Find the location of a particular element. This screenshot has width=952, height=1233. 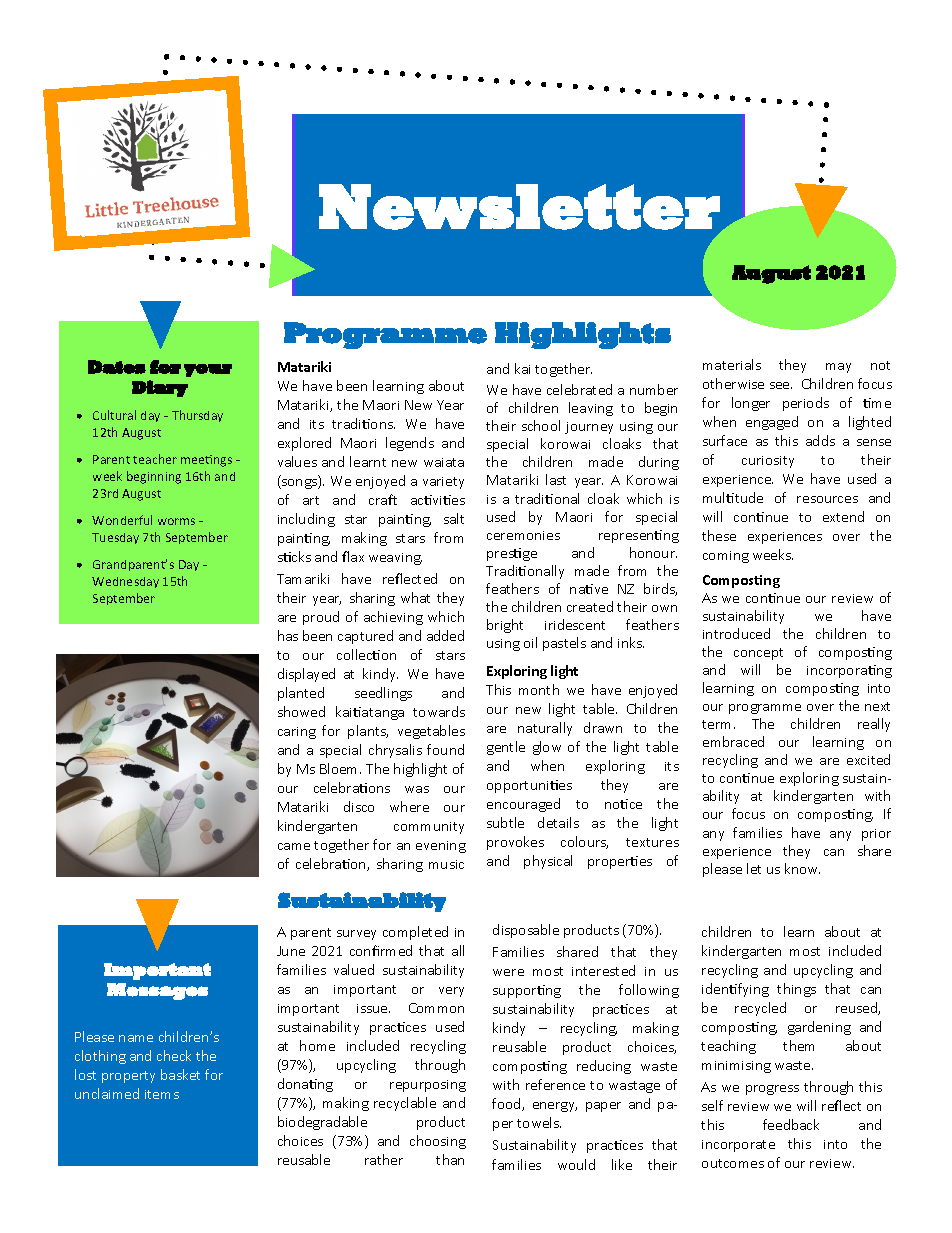

Wednesday is located at coordinates (125, 582).
